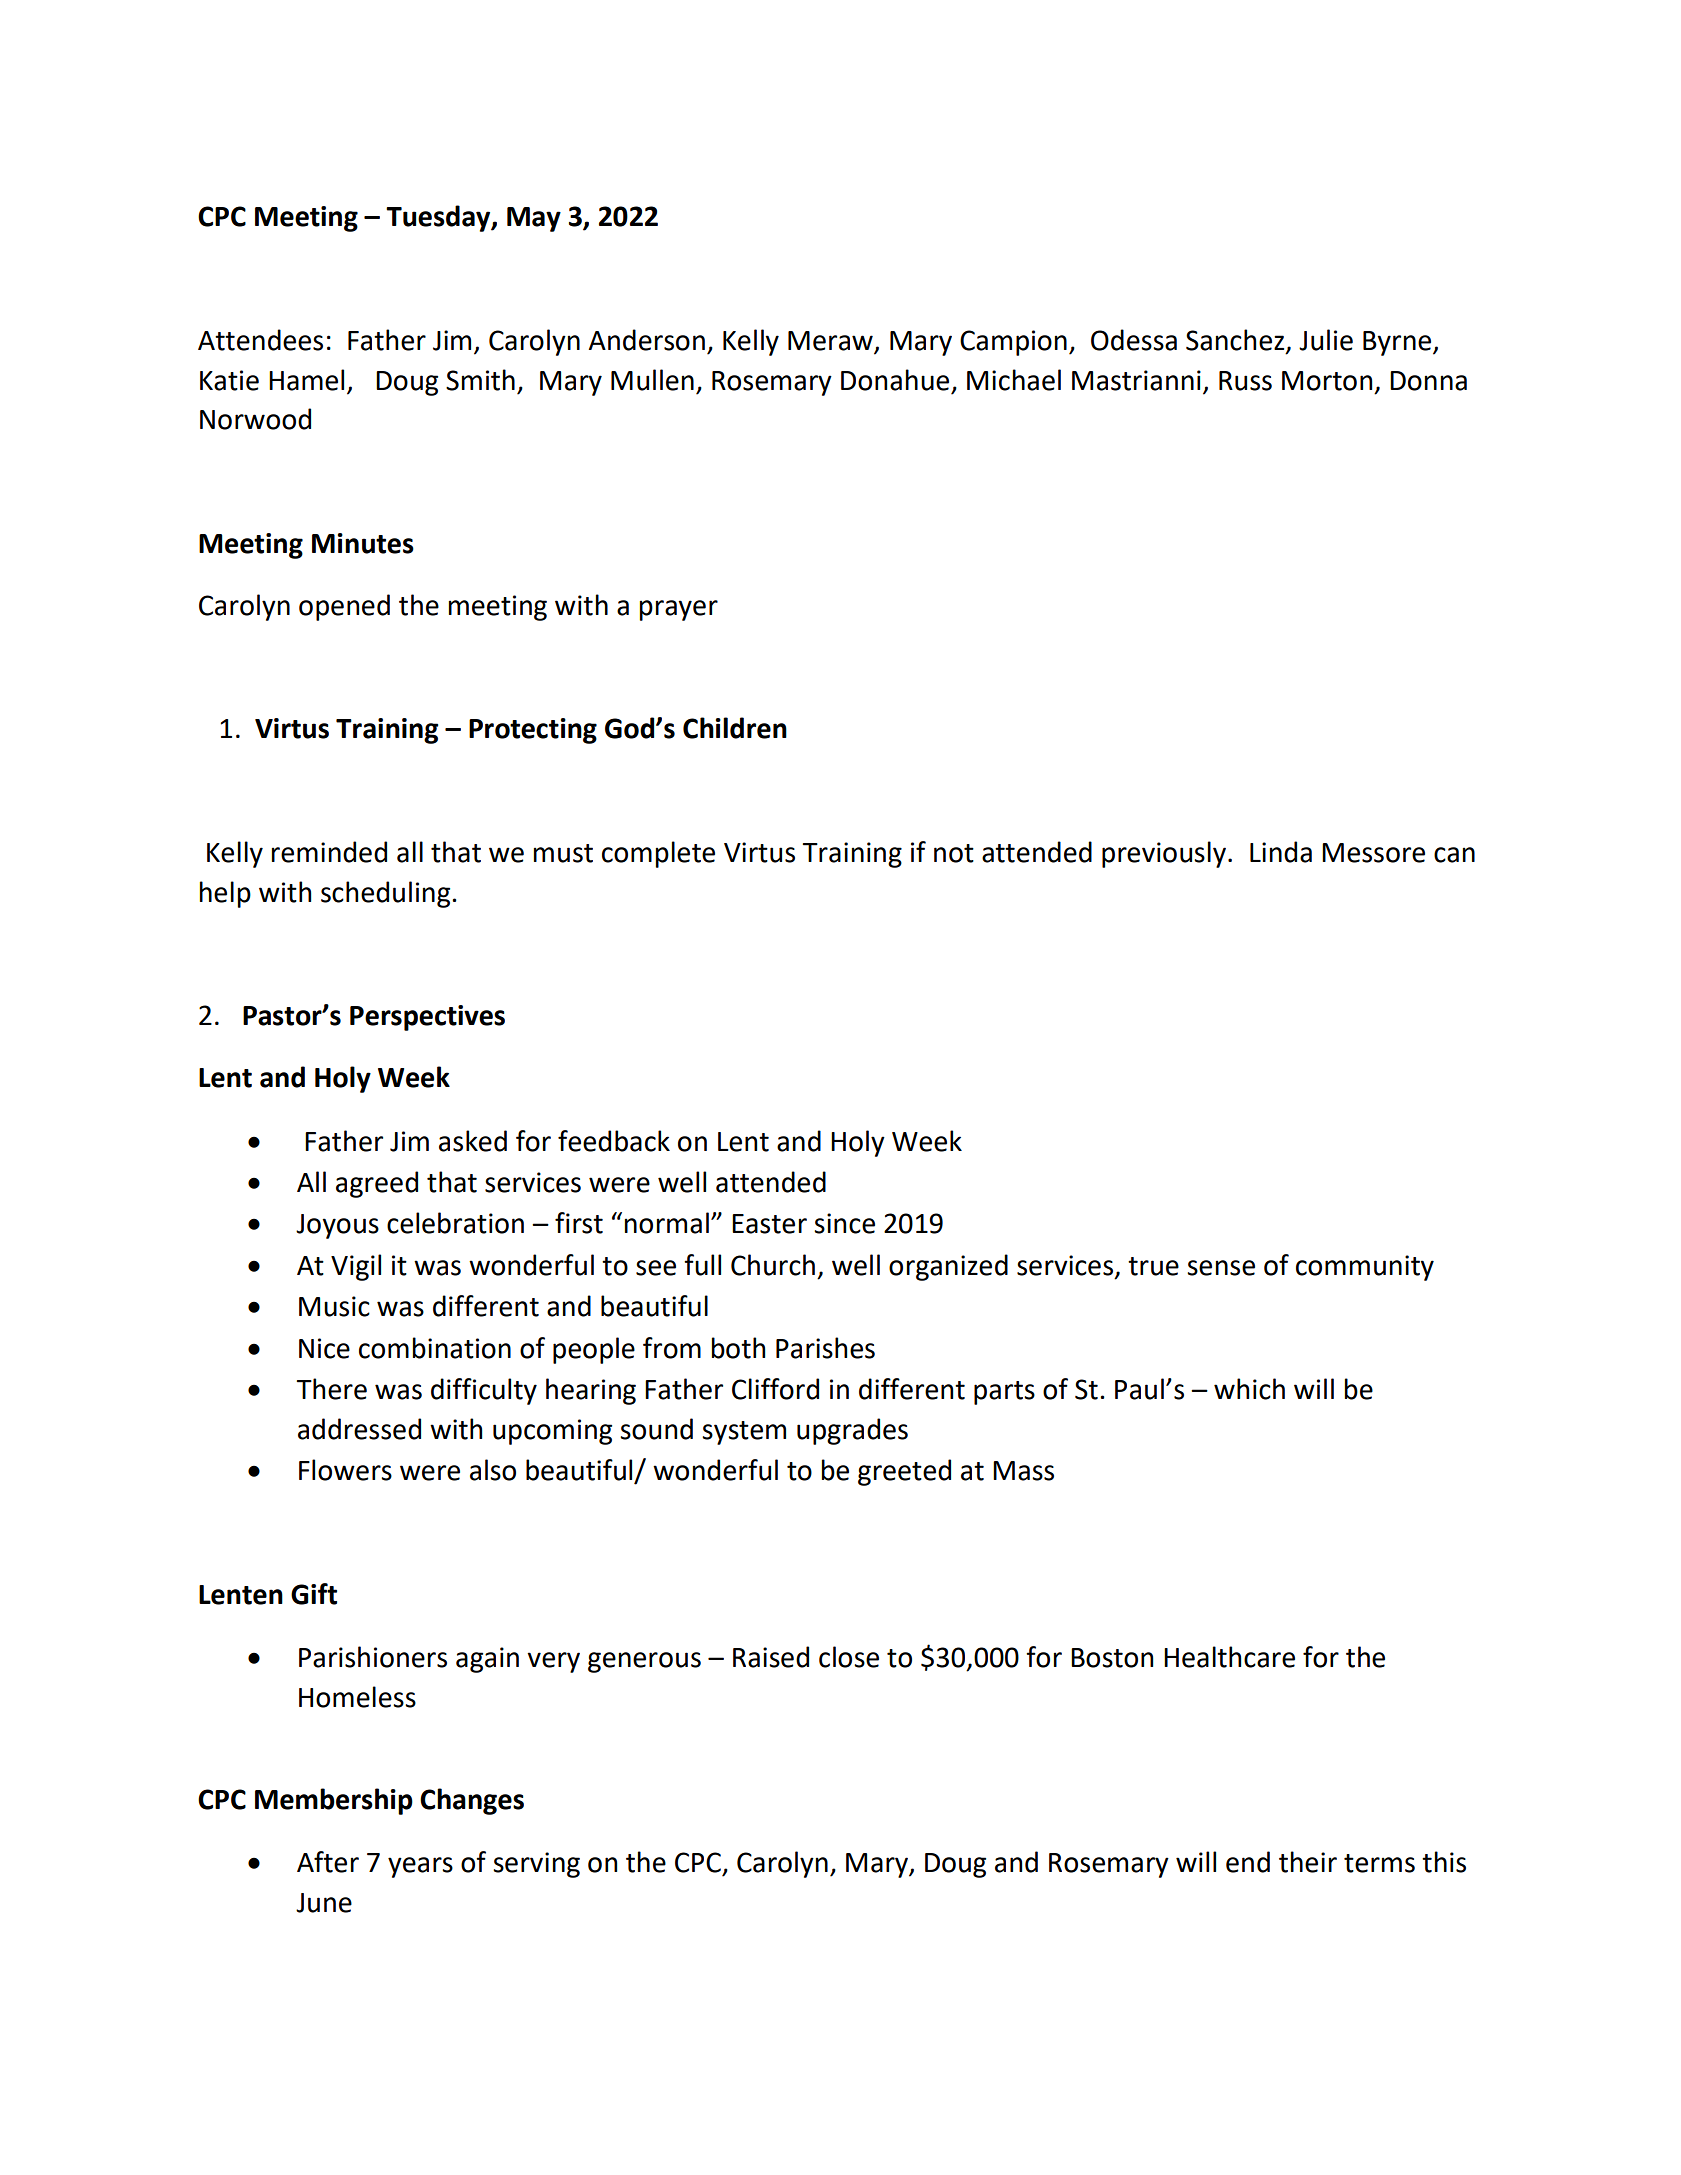 The width and height of the image is (1681, 2175). What do you see at coordinates (895, 380) in the image?
I see `Donahue` at bounding box center [895, 380].
